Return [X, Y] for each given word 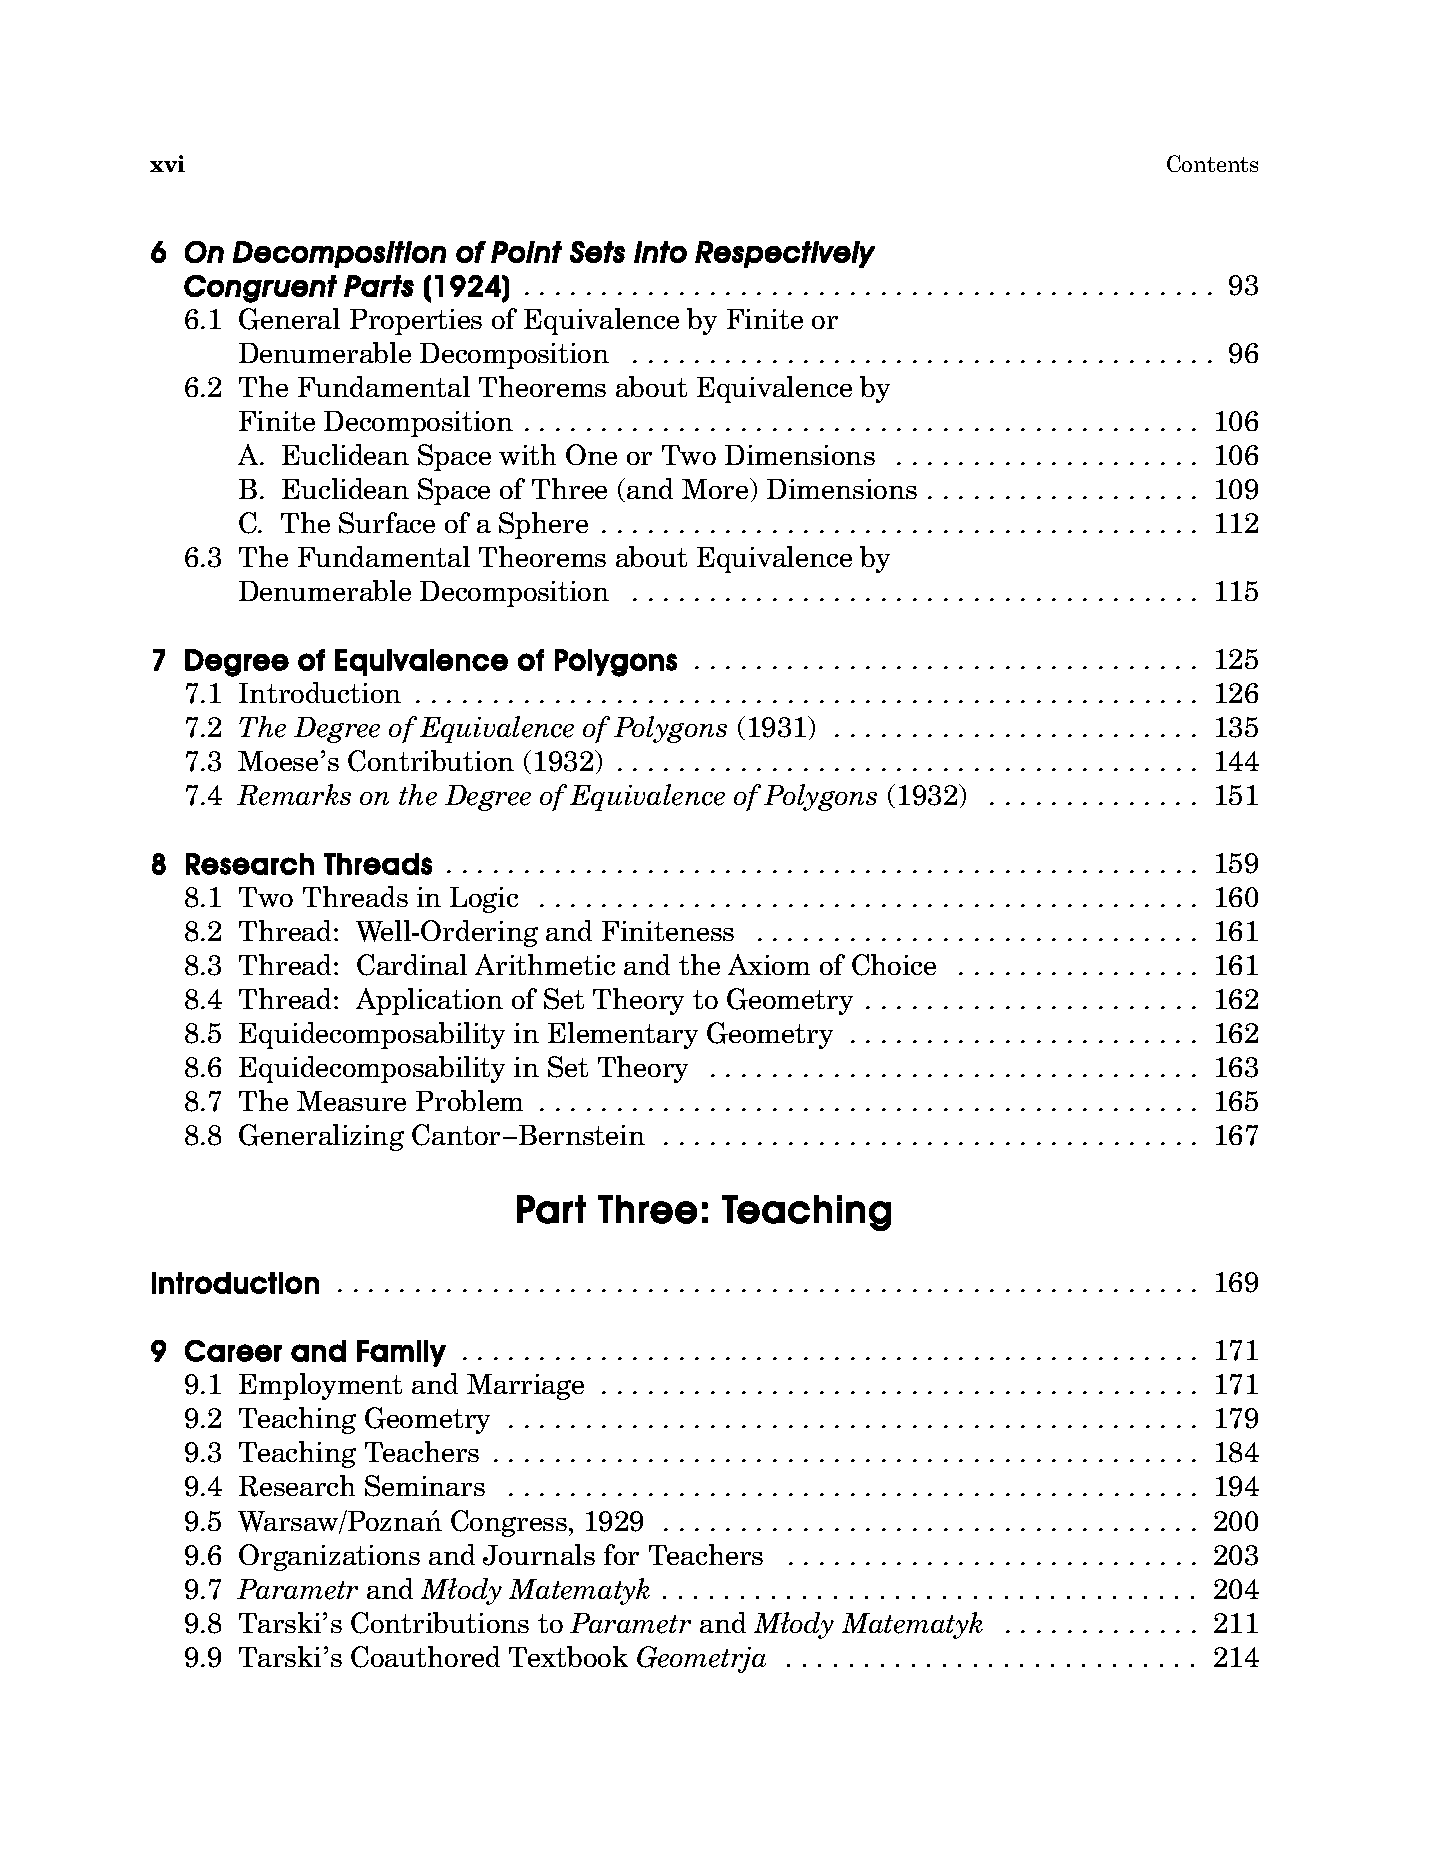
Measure [351, 1101]
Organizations [329, 1557]
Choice [894, 965]
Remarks [294, 795]
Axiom [769, 964]
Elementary [623, 1035]
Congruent [260, 289]
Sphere [543, 525]
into [660, 252]
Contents [1212, 163]
